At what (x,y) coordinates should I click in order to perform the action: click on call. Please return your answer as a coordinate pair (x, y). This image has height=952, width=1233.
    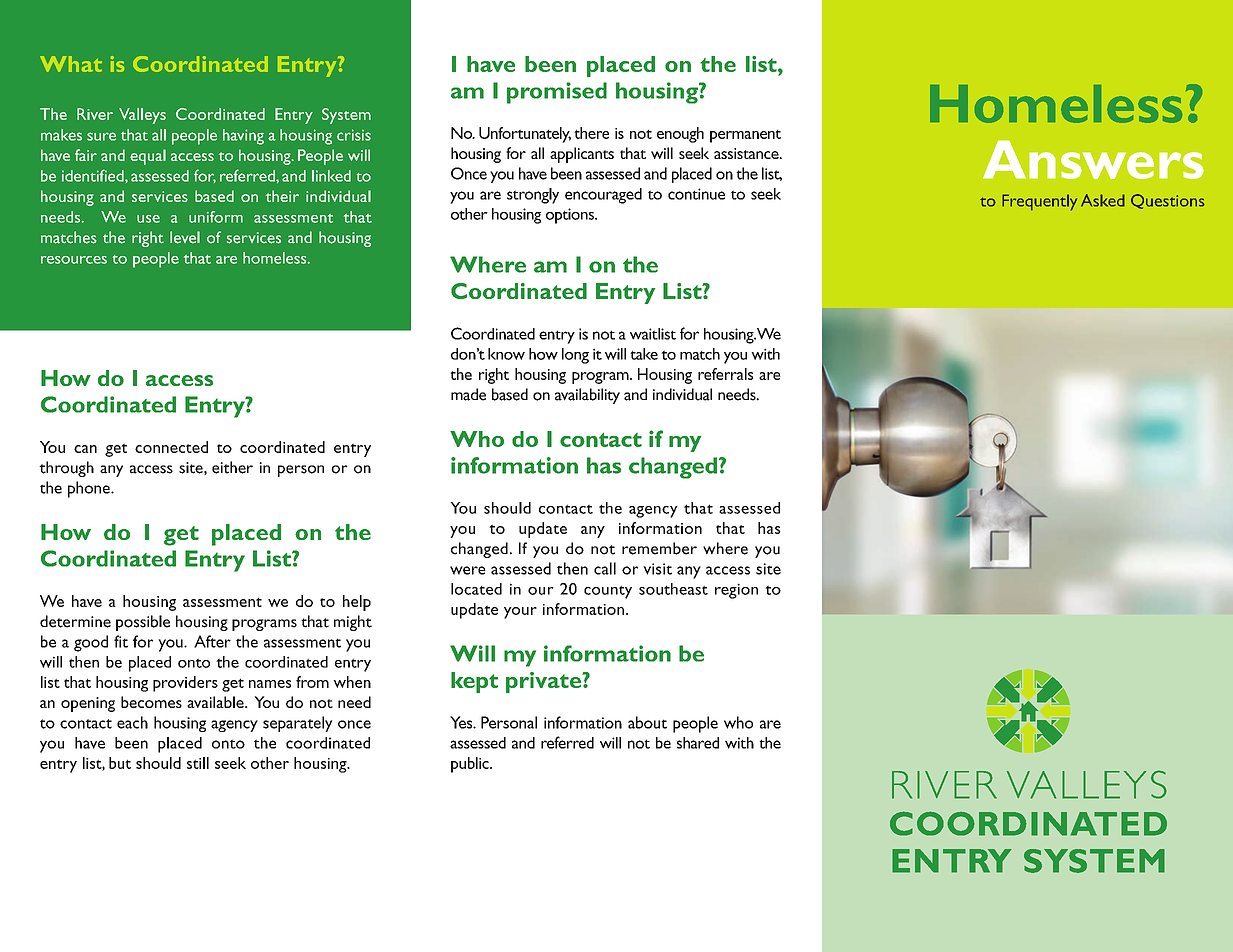
    Looking at the image, I should click on (605, 568).
